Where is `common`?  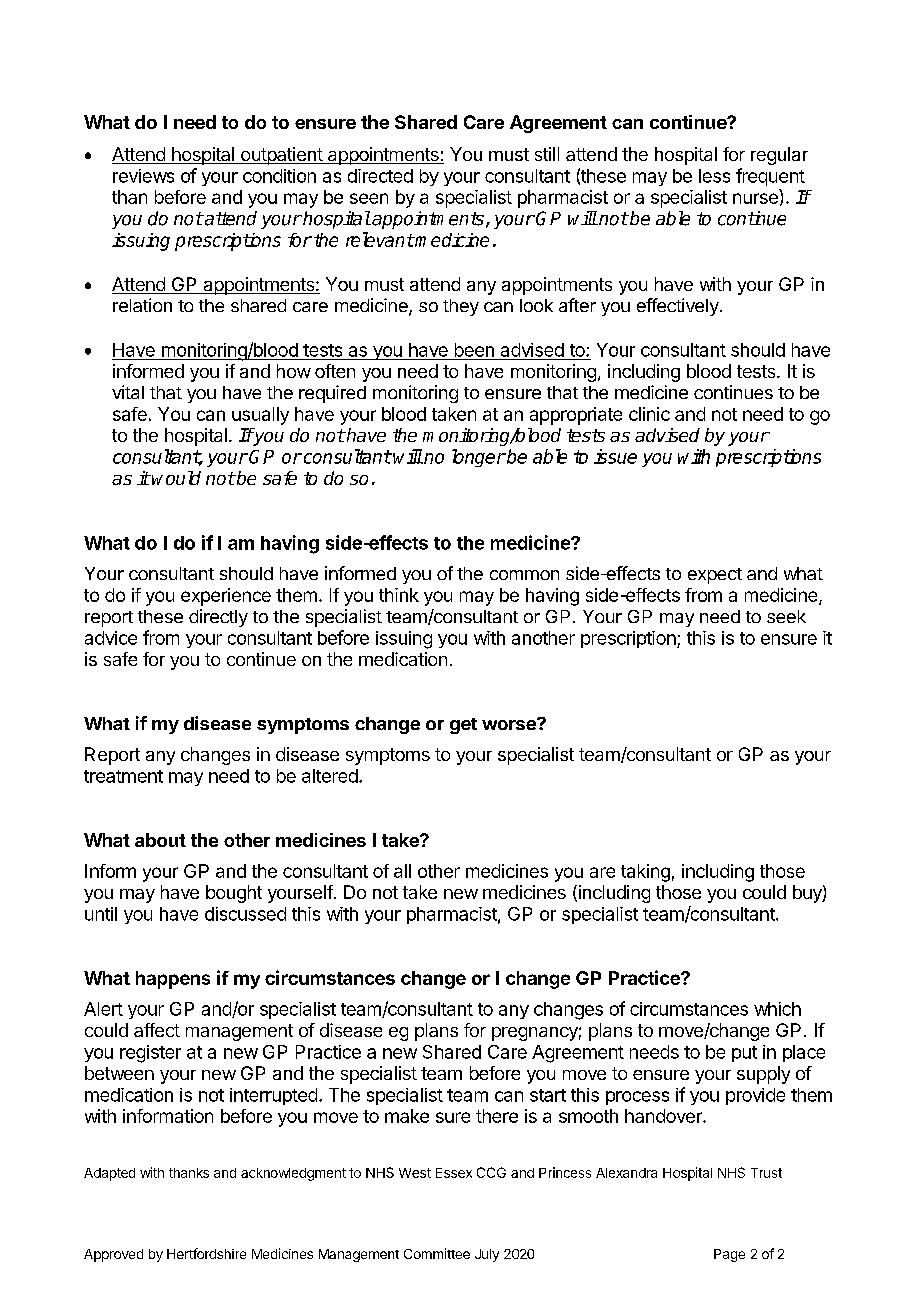 common is located at coordinates (524, 575).
